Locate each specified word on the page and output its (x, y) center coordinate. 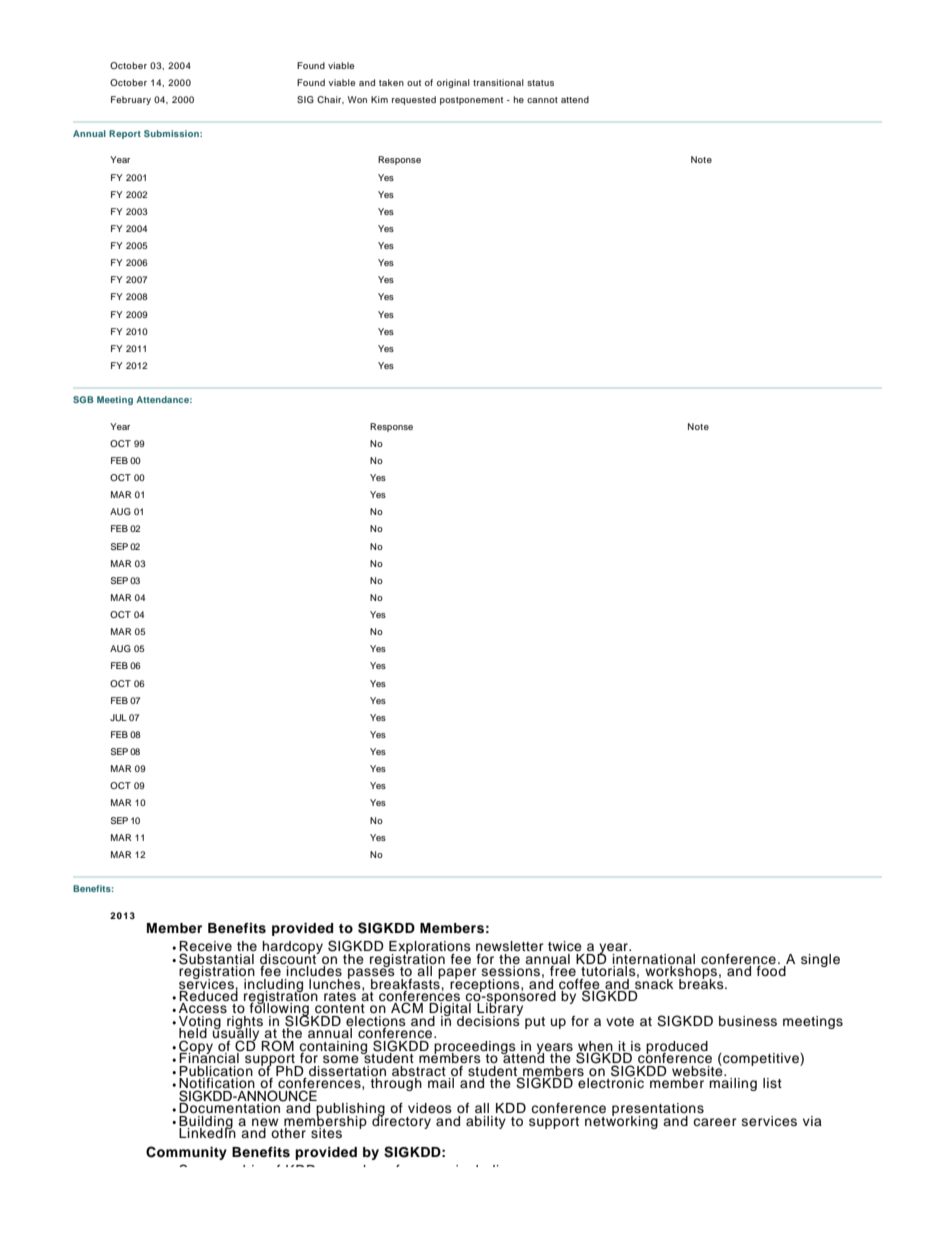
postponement (471, 101)
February (131, 100)
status (540, 83)
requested (414, 100)
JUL (118, 717)
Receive (205, 947)
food (772, 969)
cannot (542, 100)
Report (125, 134)
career (715, 1122)
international (654, 959)
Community (186, 1153)
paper (457, 973)
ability (486, 1122)
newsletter (510, 946)
